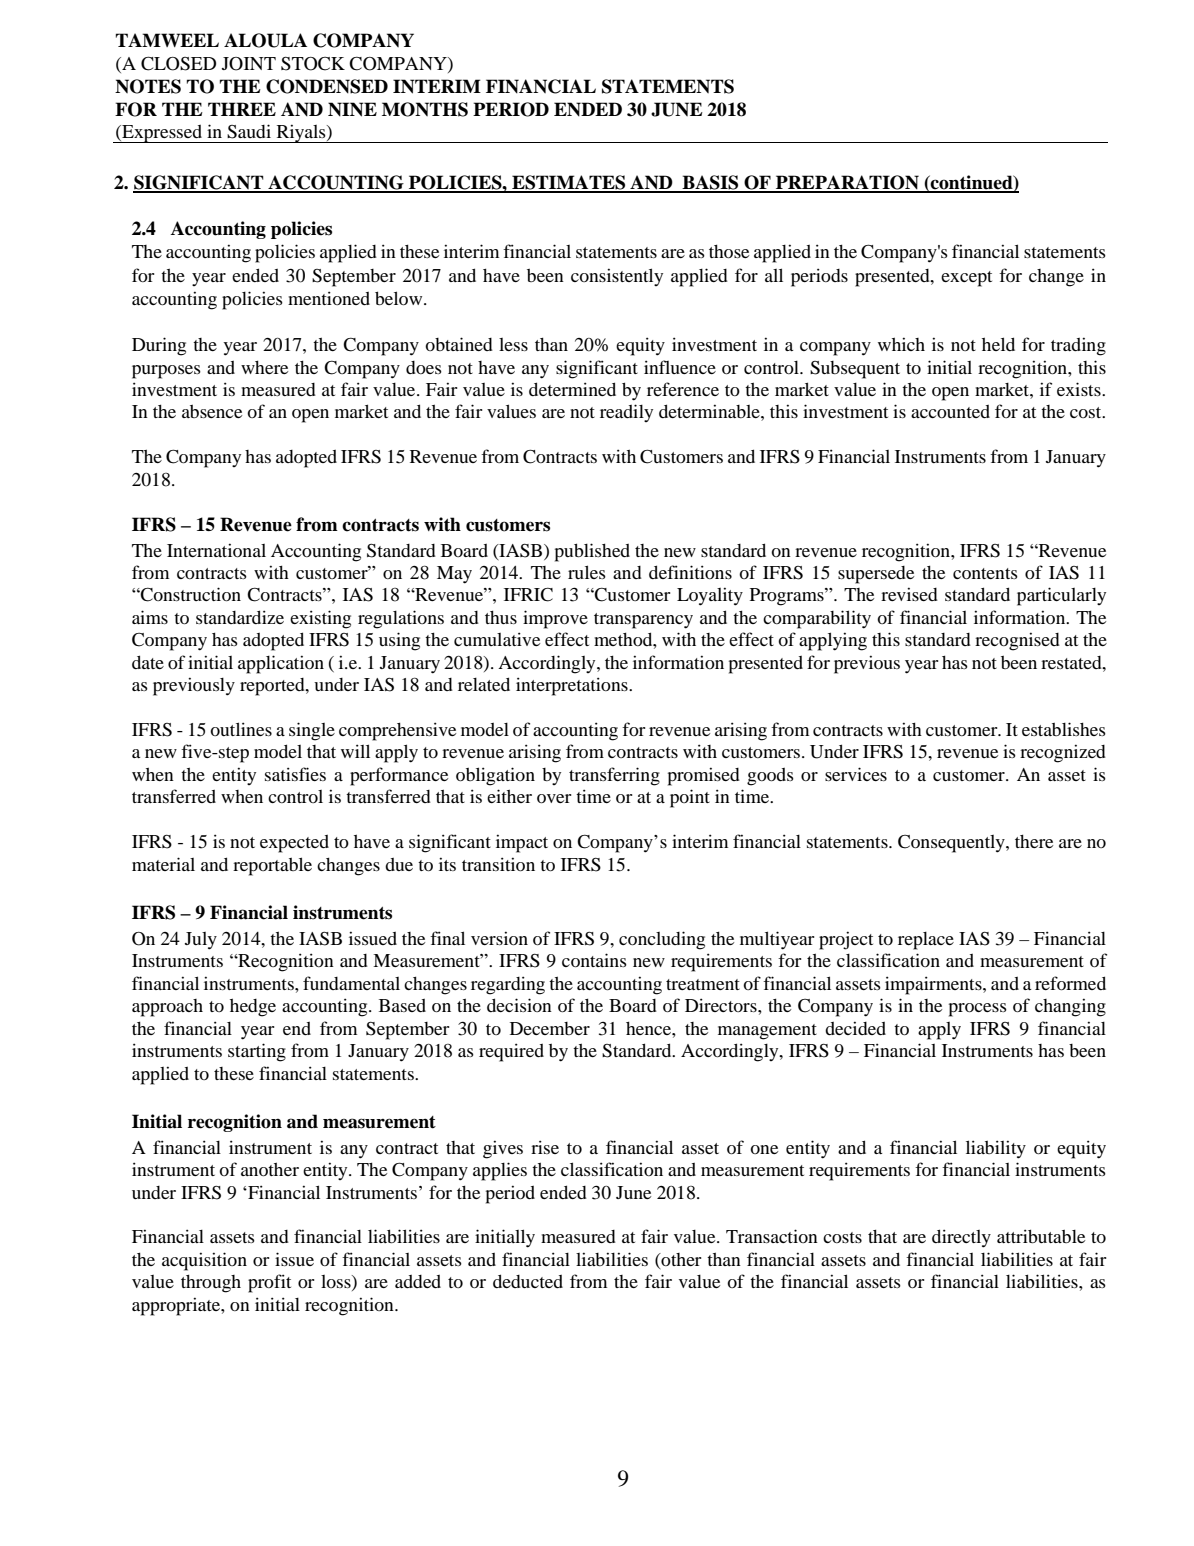 Image resolution: width=1194 pixels, height=1546 pixels. I want to click on contains, so click(594, 960).
